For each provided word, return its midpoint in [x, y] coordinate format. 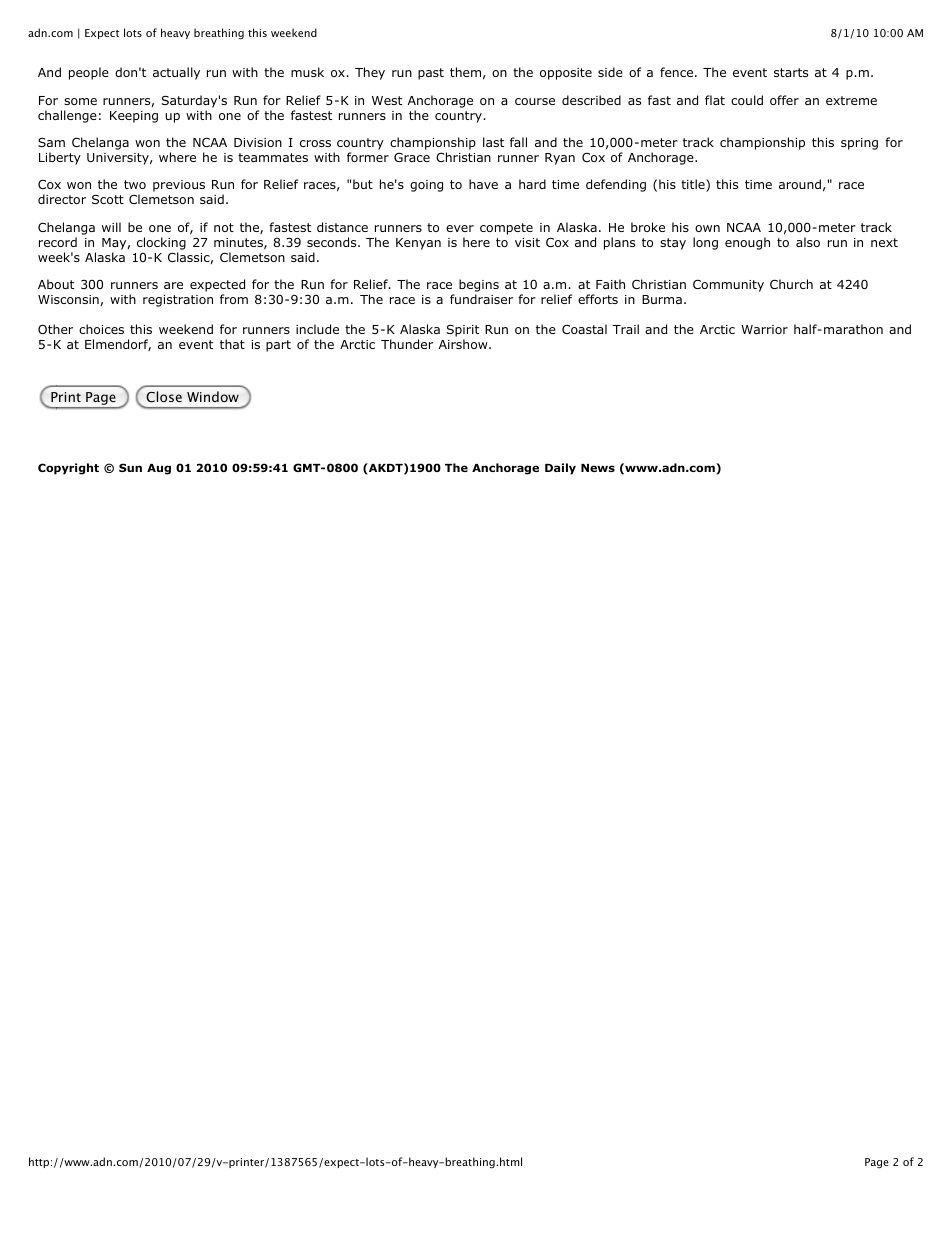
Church [791, 284]
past [431, 74]
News [598, 468]
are [173, 285]
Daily [560, 469]
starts [791, 72]
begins [479, 287]
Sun [130, 467]
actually [176, 73]
